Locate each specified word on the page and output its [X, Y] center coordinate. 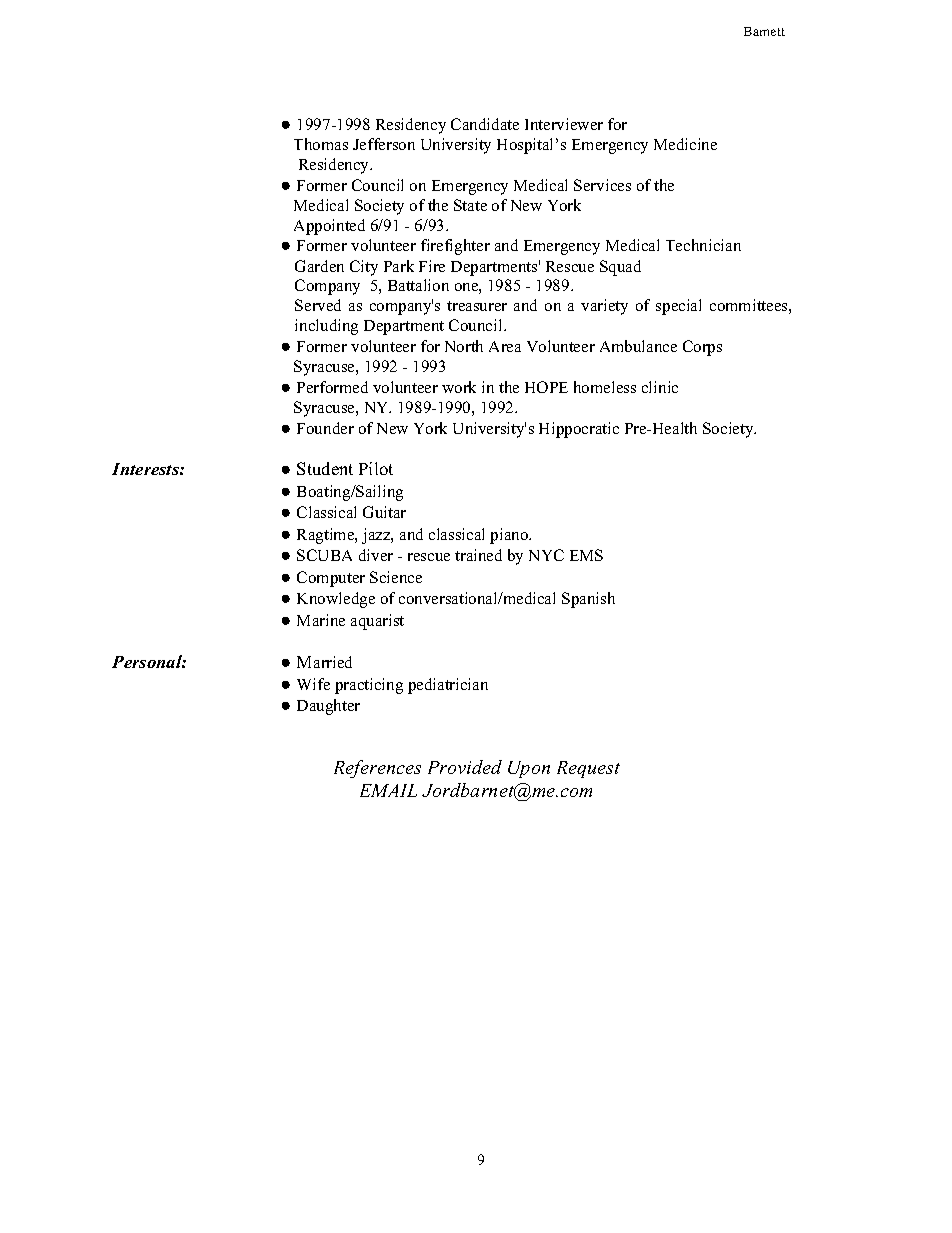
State [470, 205]
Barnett [764, 31]
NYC [546, 555]
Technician [703, 245]
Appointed [329, 227]
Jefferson [384, 144]
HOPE [546, 387]
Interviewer [564, 124]
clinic [660, 387]
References [377, 769]
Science [396, 577]
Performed [332, 387]
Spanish [588, 600]
